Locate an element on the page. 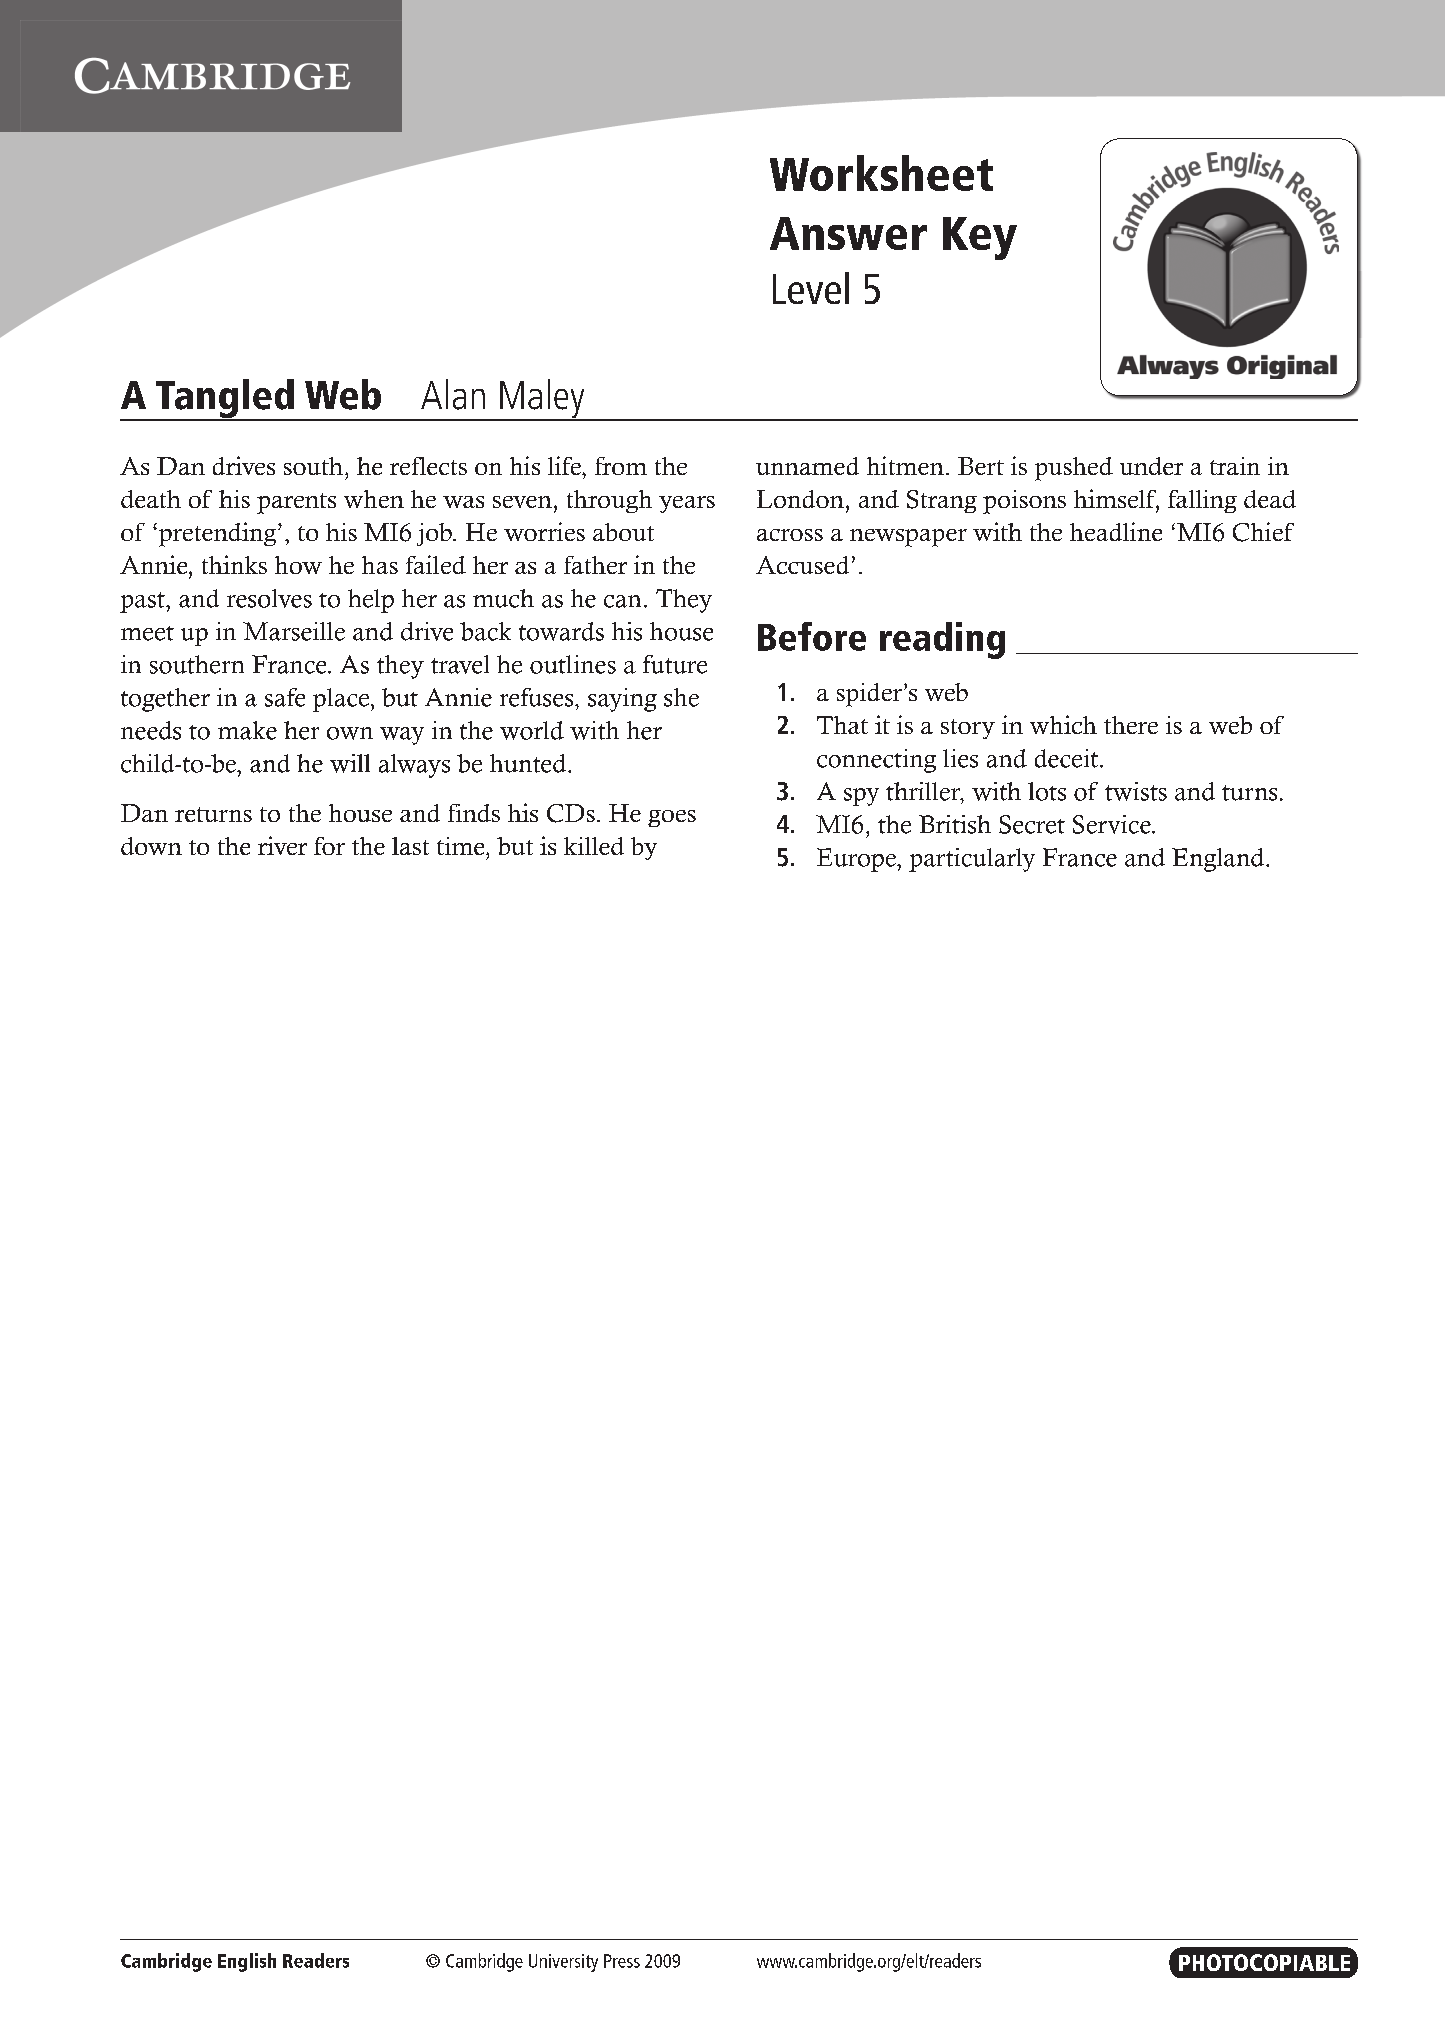  river is located at coordinates (282, 845).
